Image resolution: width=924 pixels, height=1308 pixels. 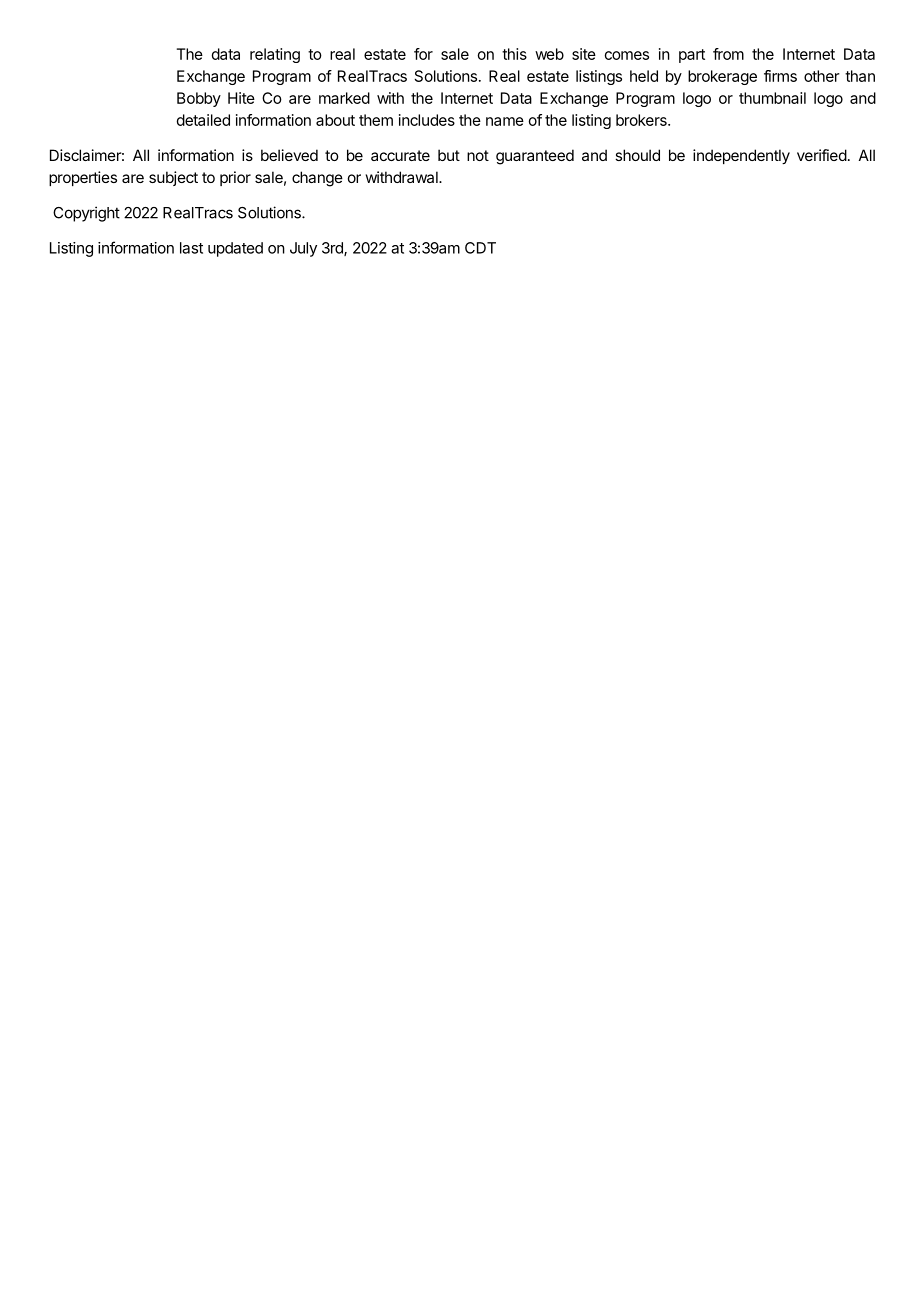 What do you see at coordinates (191, 248) in the screenshot?
I see `last` at bounding box center [191, 248].
